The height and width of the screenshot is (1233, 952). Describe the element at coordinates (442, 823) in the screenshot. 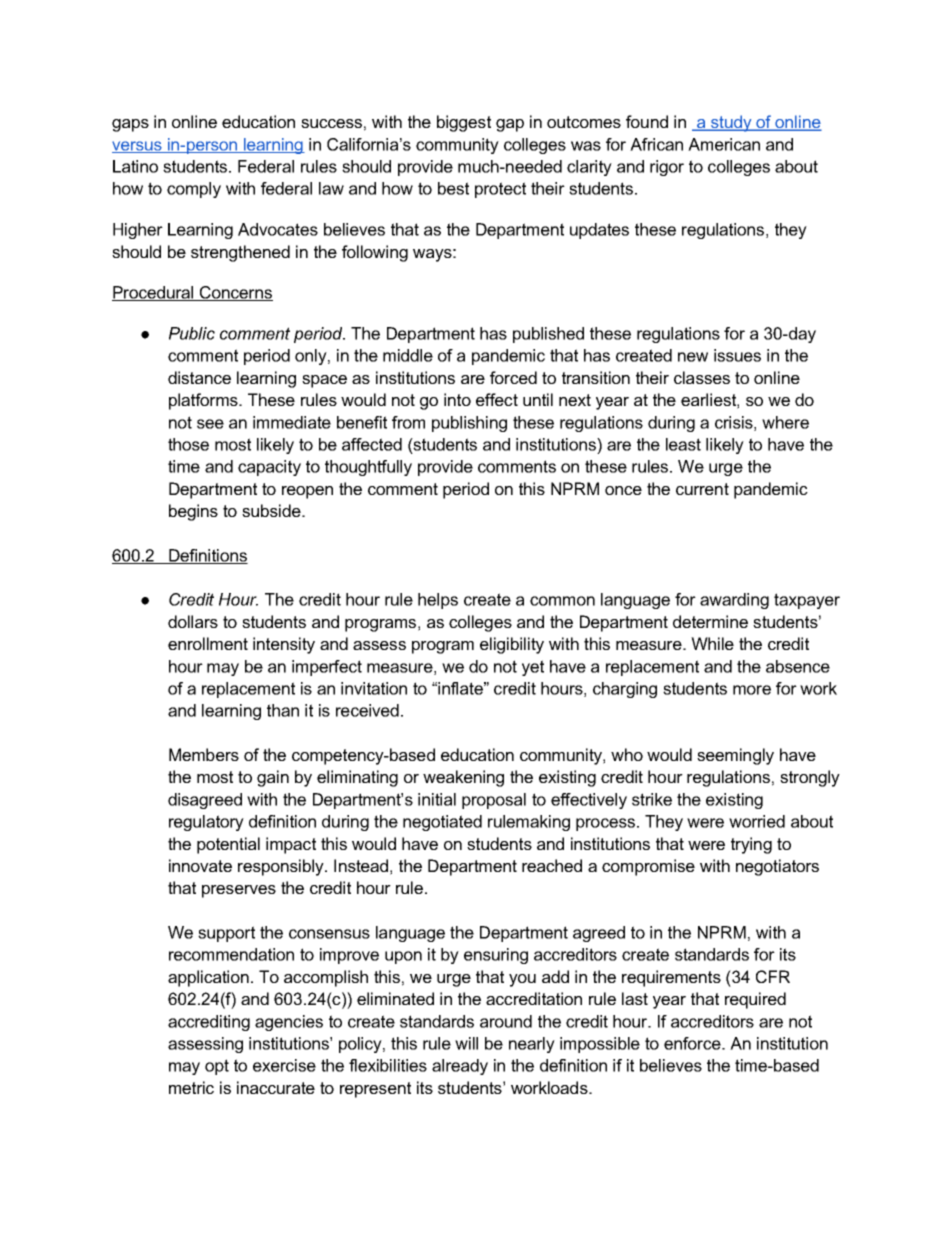

I see `negotiated` at that location.
